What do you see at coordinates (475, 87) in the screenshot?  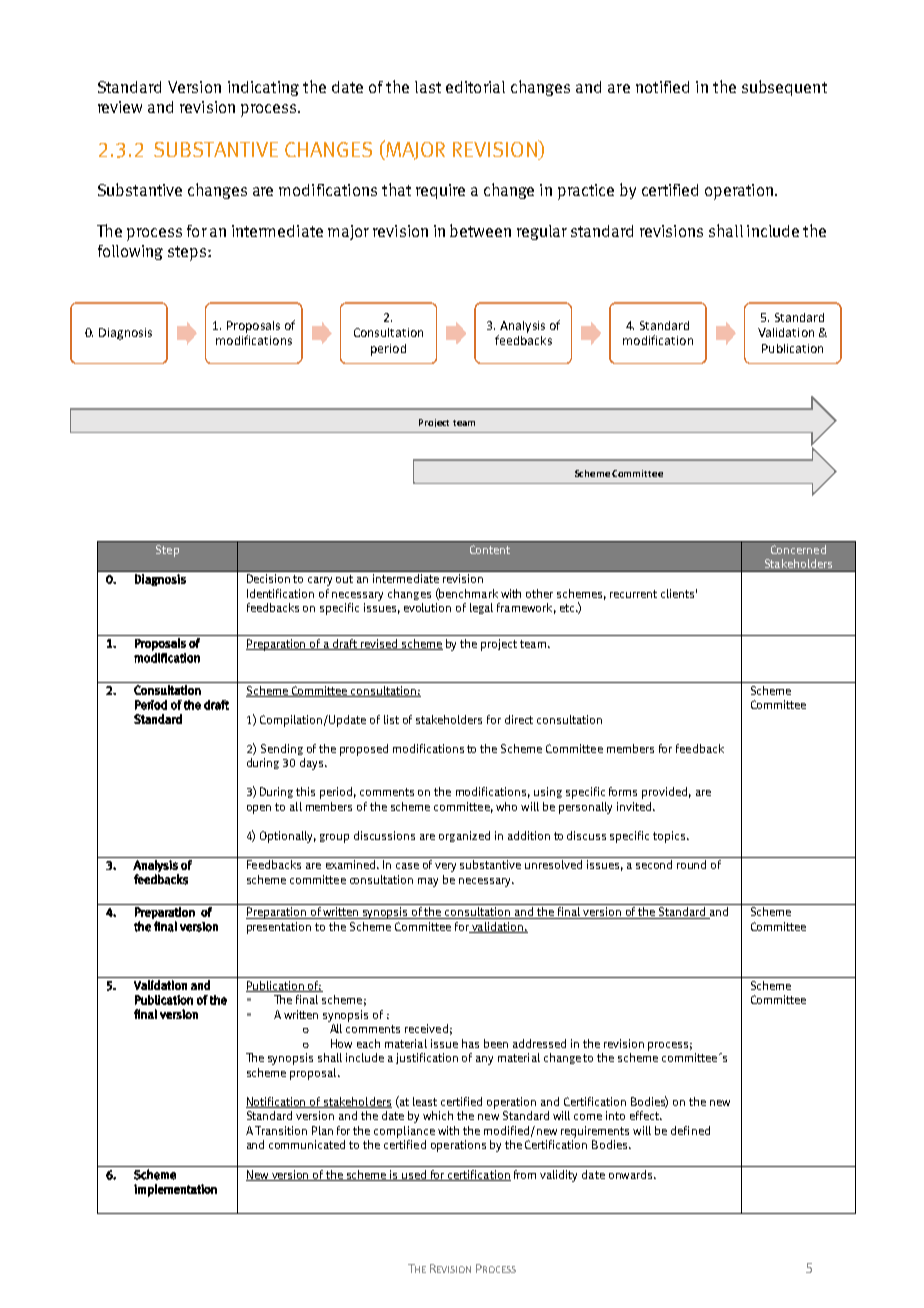 I see `editorial` at bounding box center [475, 87].
